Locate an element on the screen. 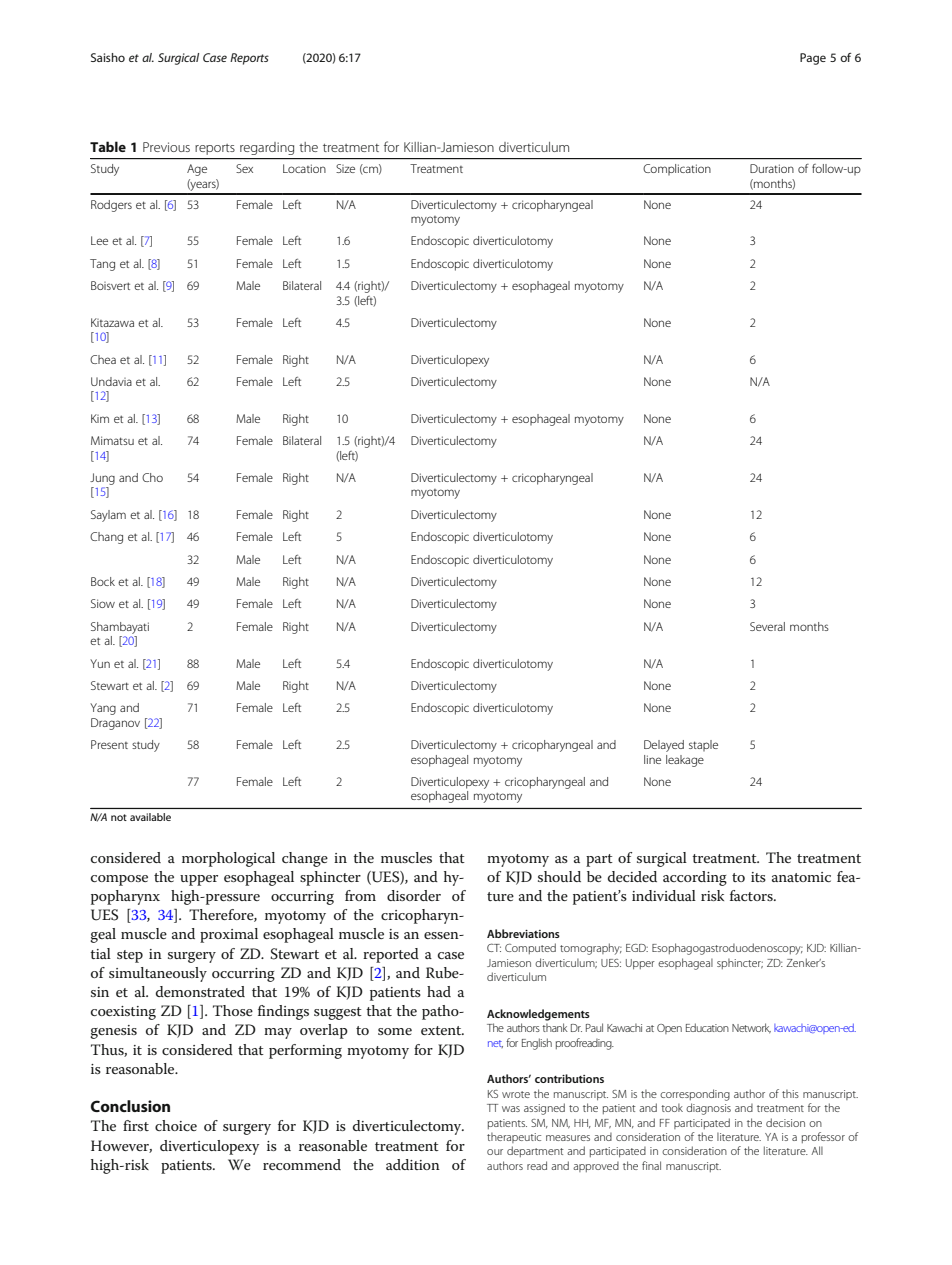 The image size is (952, 1265). our is located at coordinates (495, 1152).
